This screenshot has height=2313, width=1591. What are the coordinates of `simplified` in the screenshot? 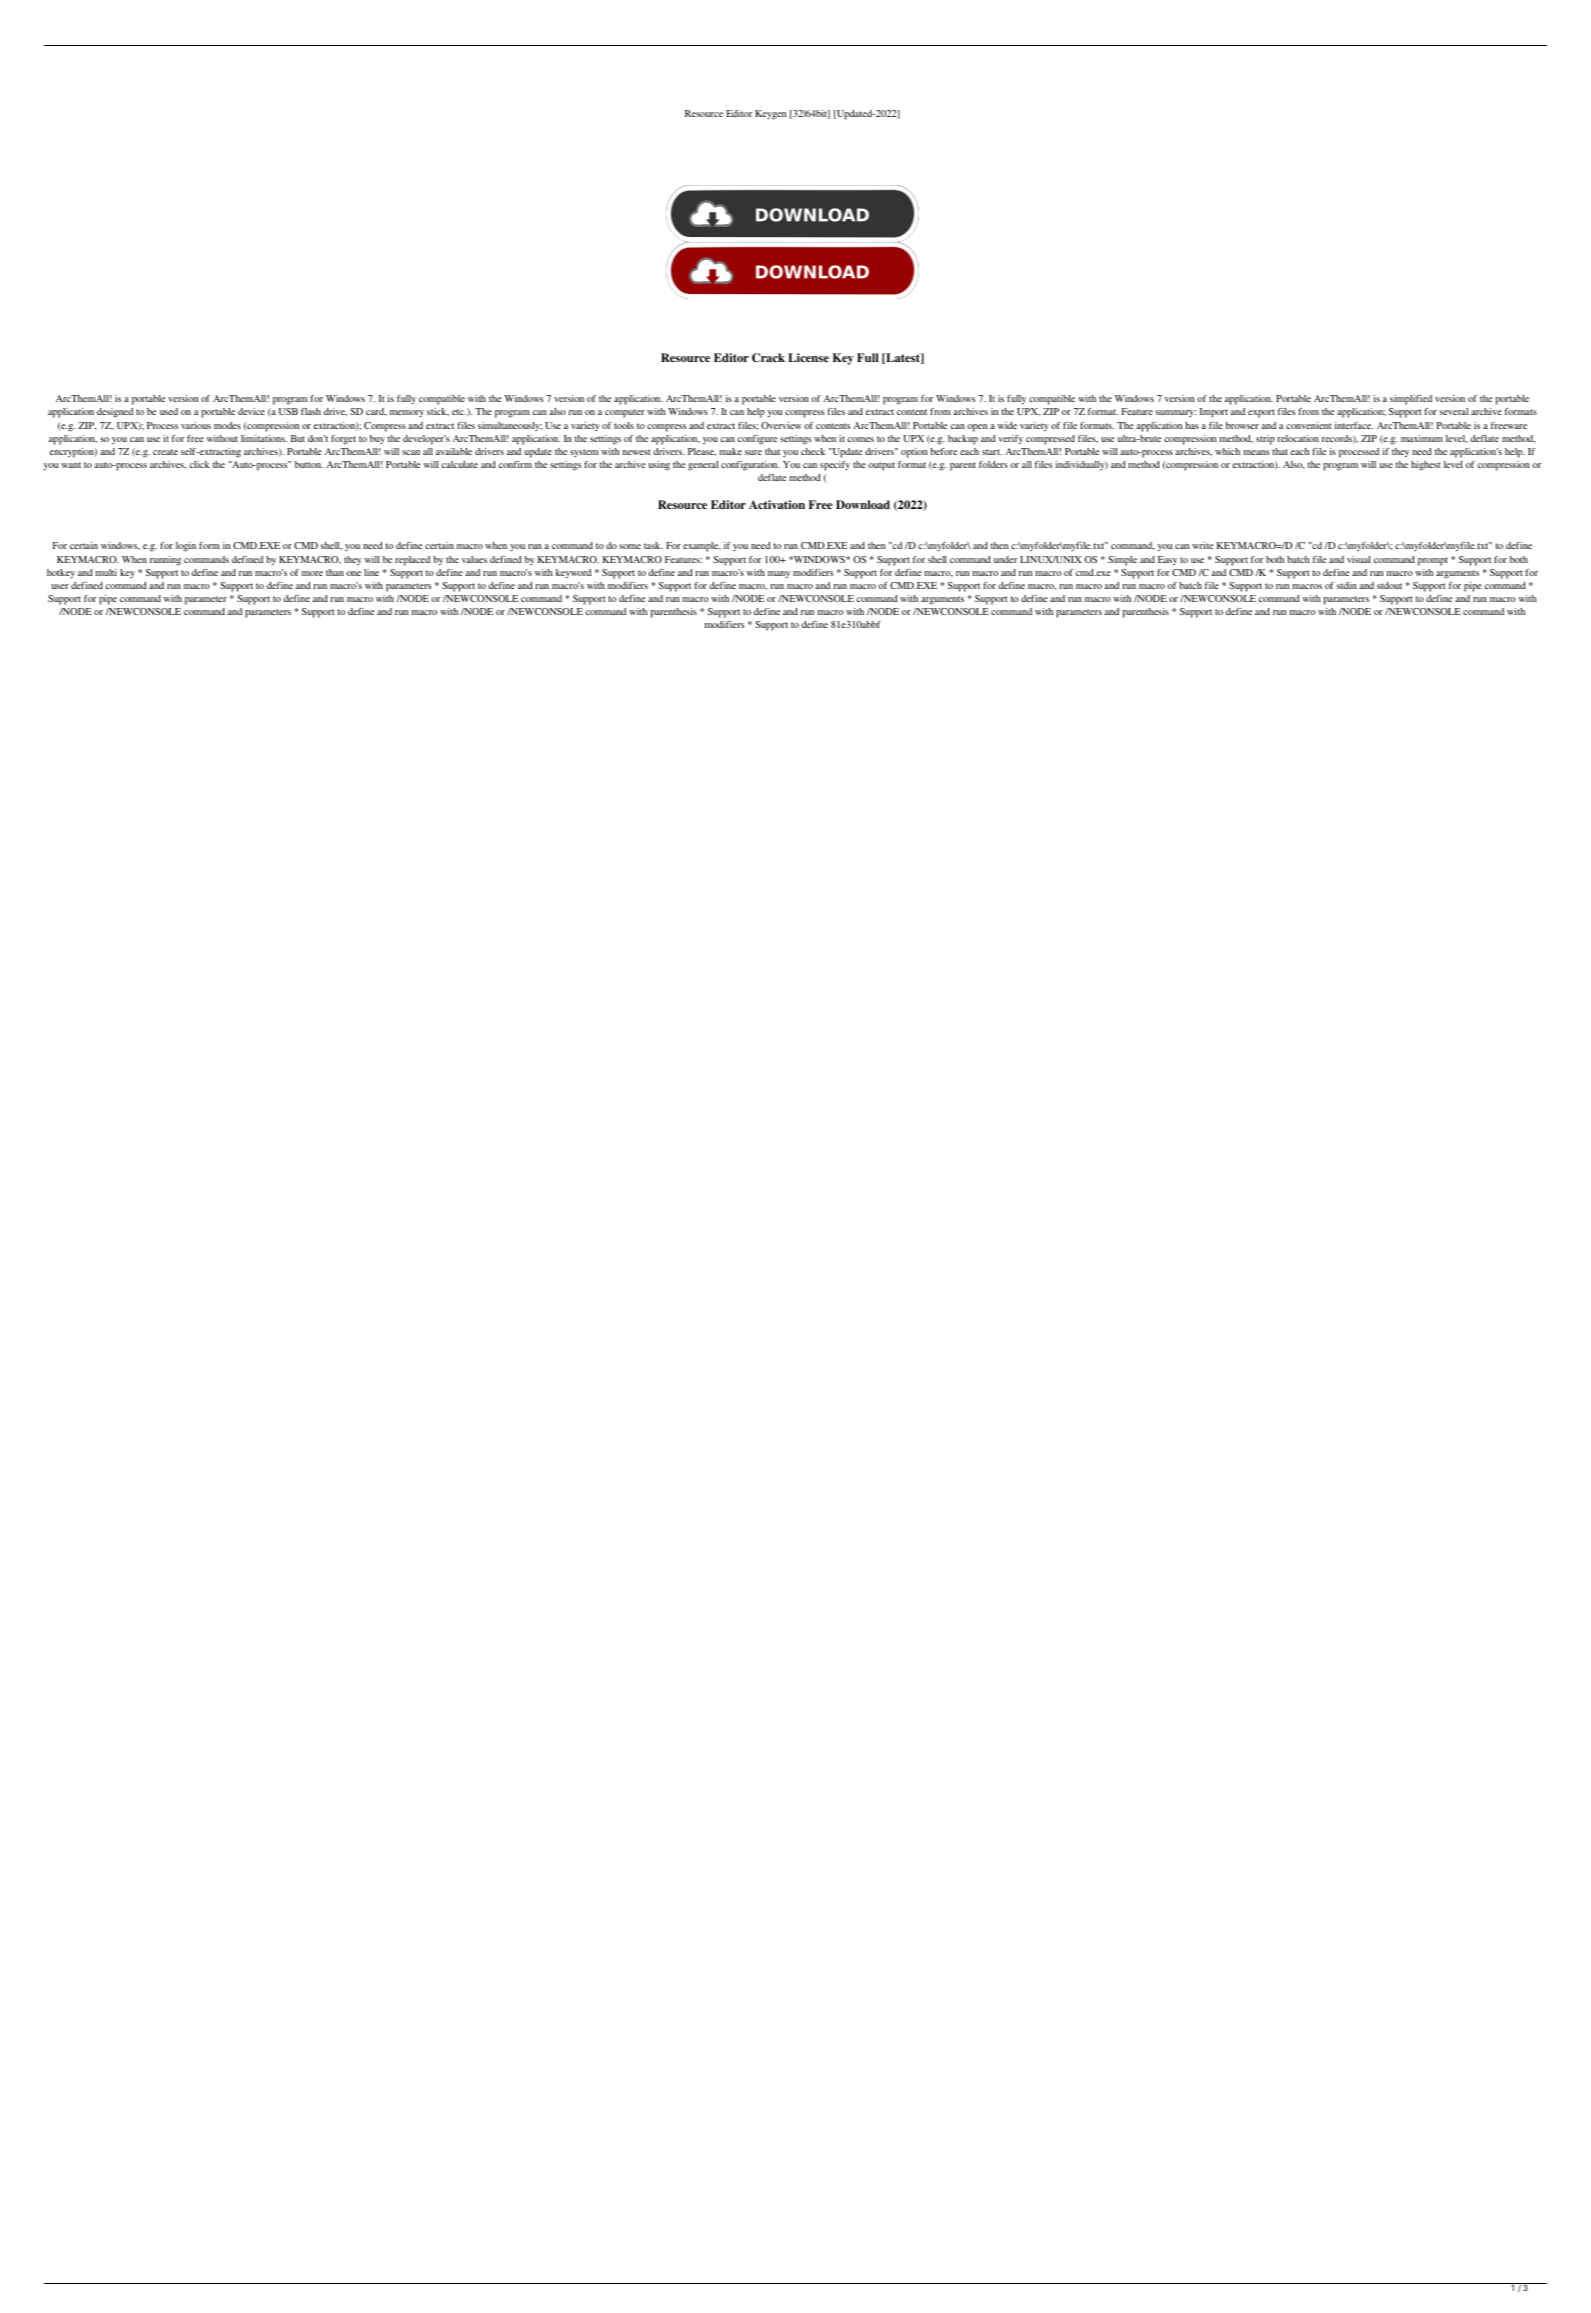 It's located at (1411, 400).
